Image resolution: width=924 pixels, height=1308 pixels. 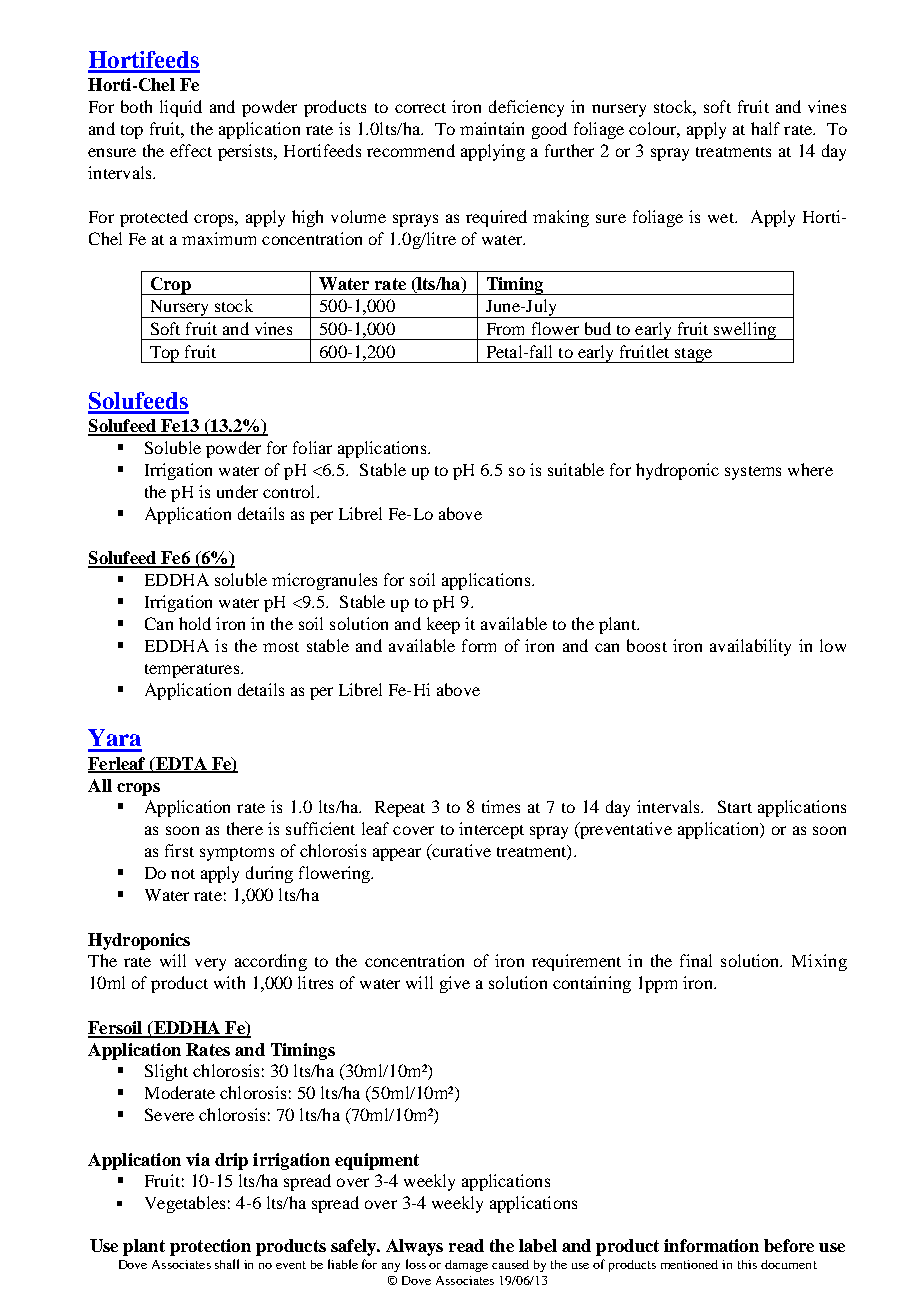 I want to click on keep, so click(x=443, y=625).
